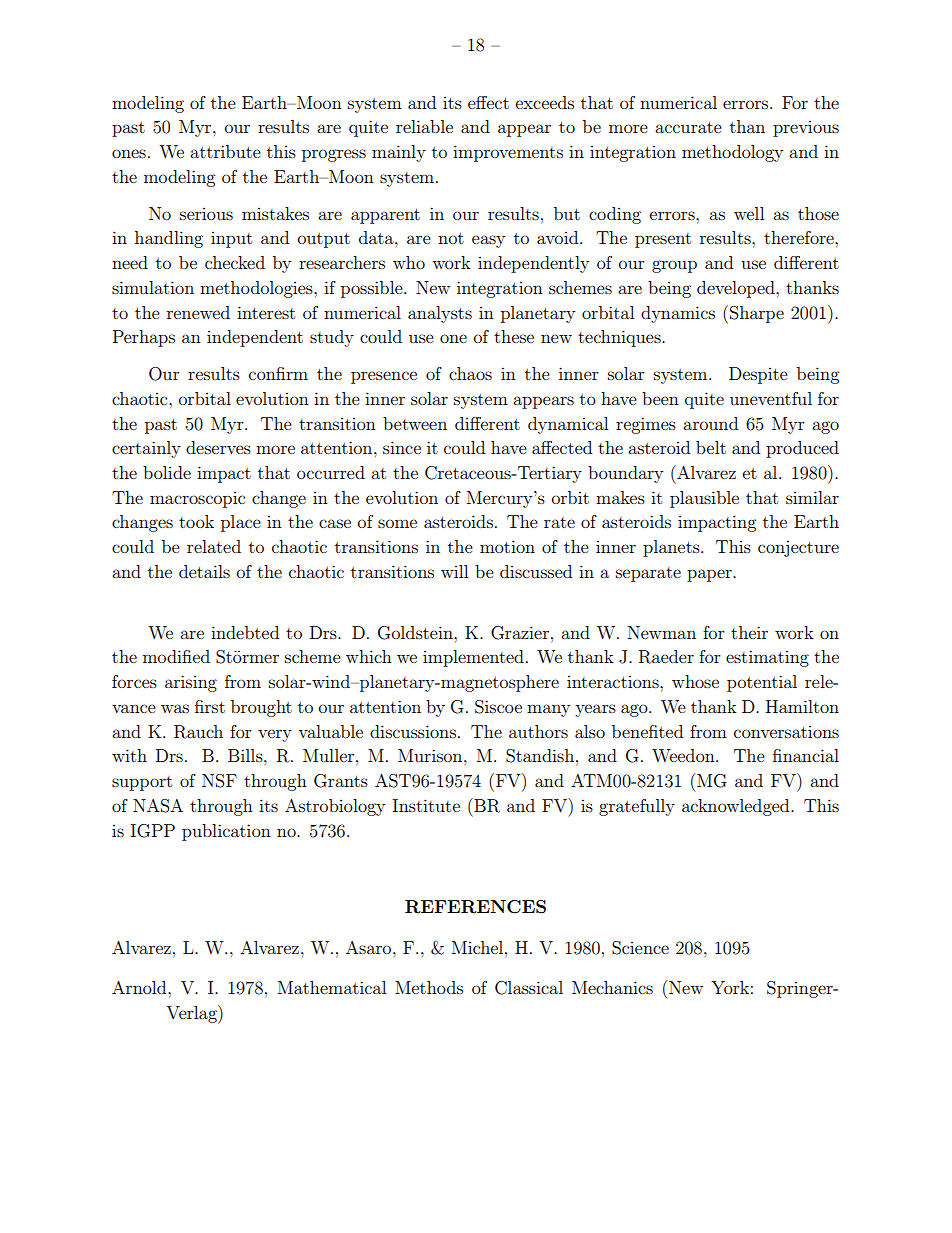 The image size is (952, 1233). I want to click on related, so click(214, 546).
